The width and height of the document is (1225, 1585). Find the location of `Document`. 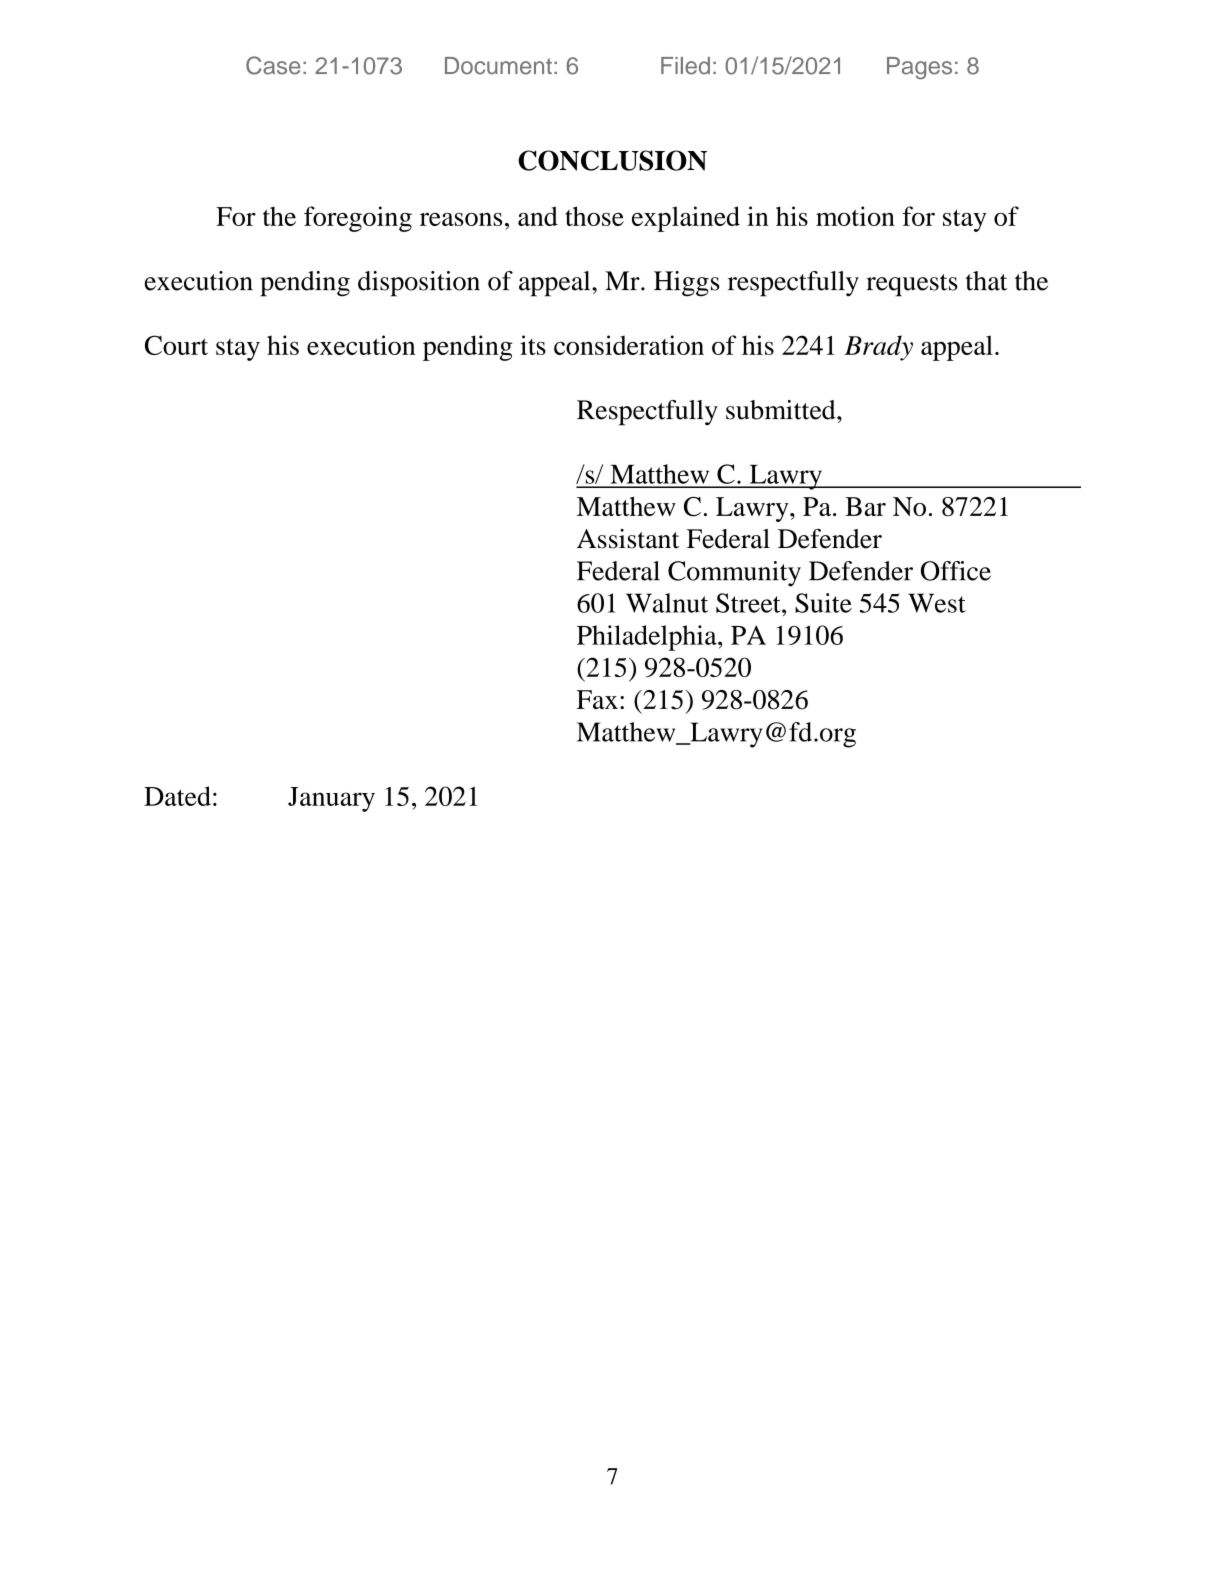

Document is located at coordinates (498, 66).
